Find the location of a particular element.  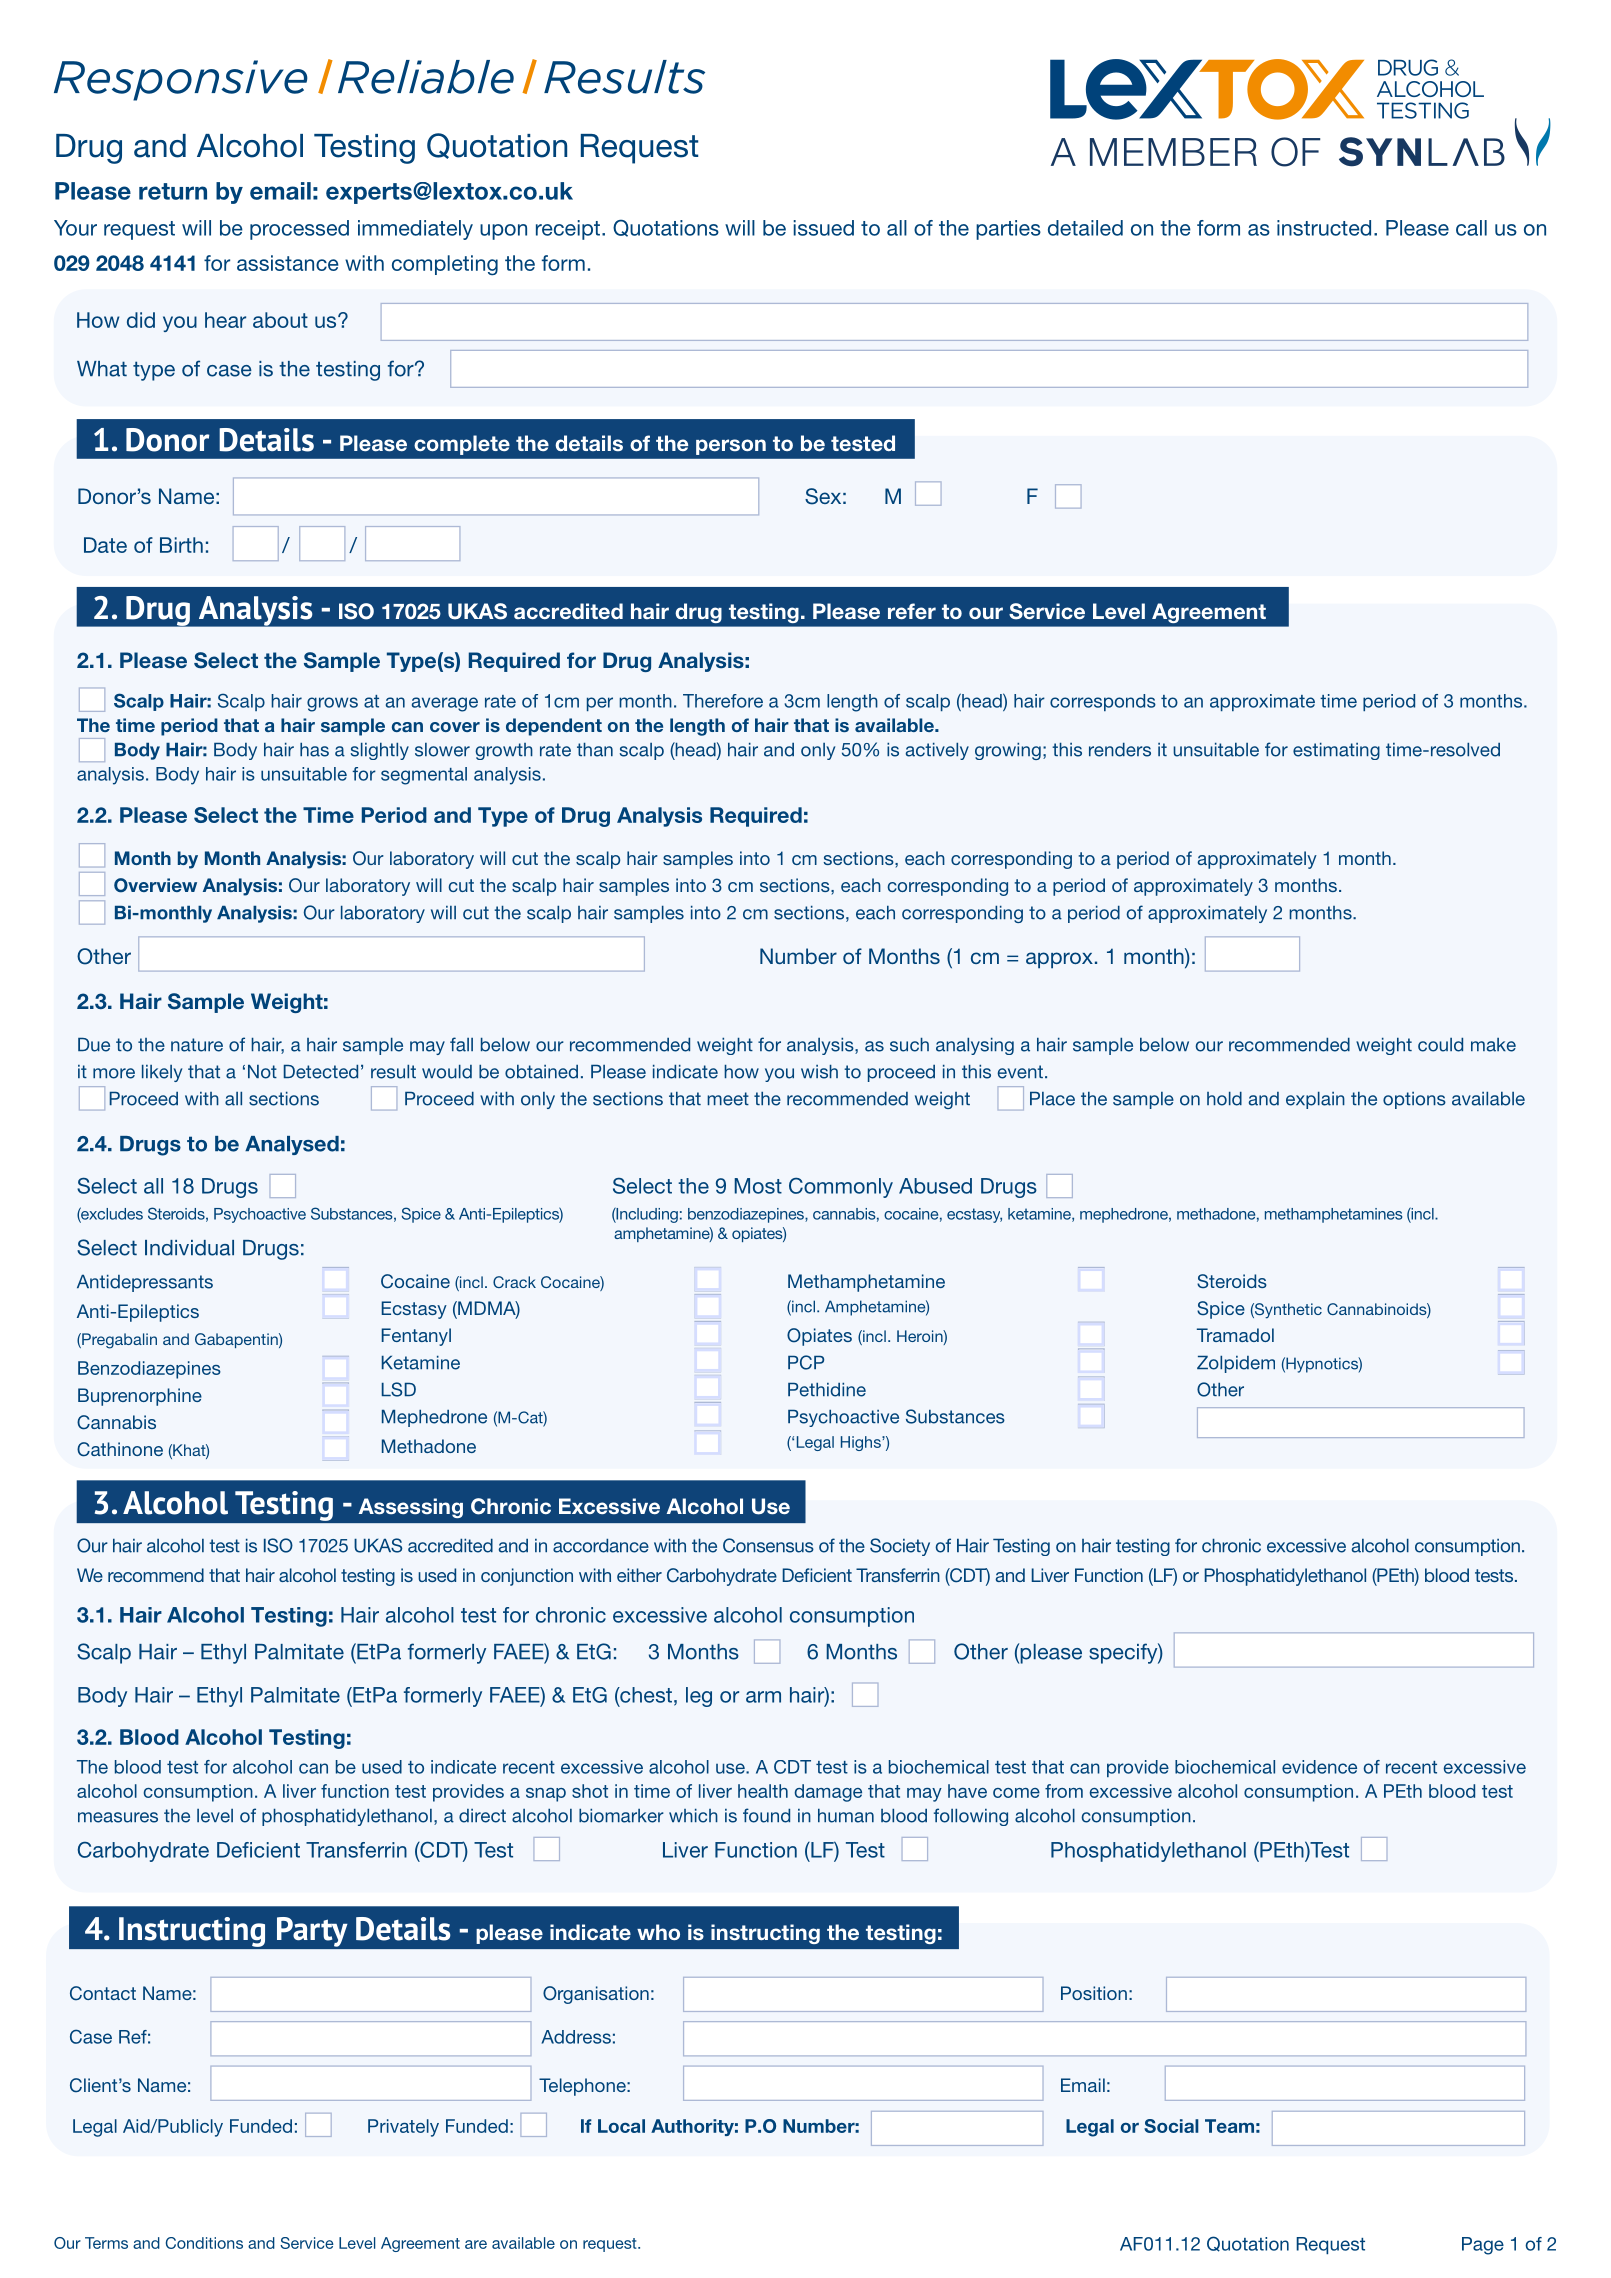

Local is located at coordinates (621, 2126).
